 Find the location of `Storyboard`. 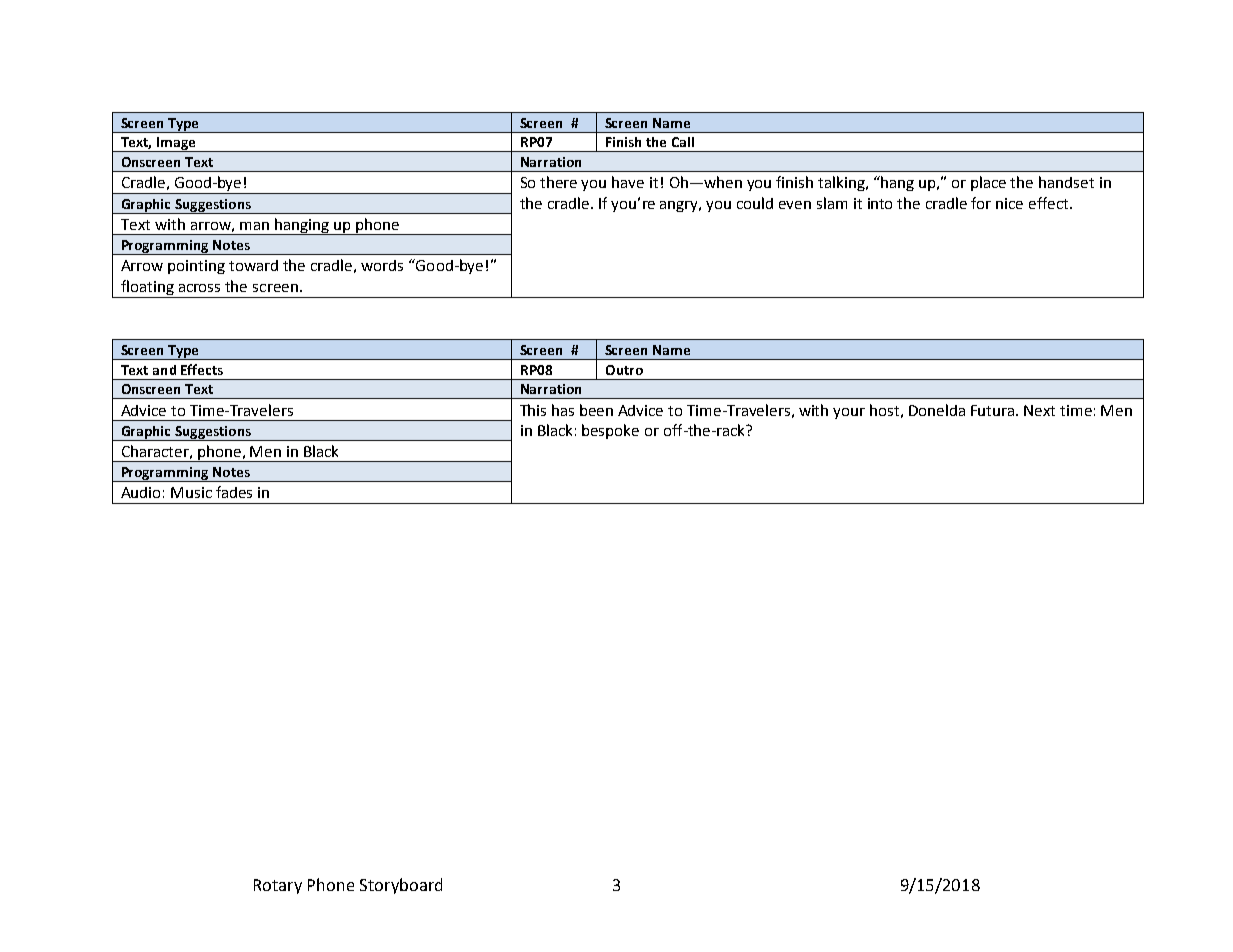

Storyboard is located at coordinates (401, 886).
